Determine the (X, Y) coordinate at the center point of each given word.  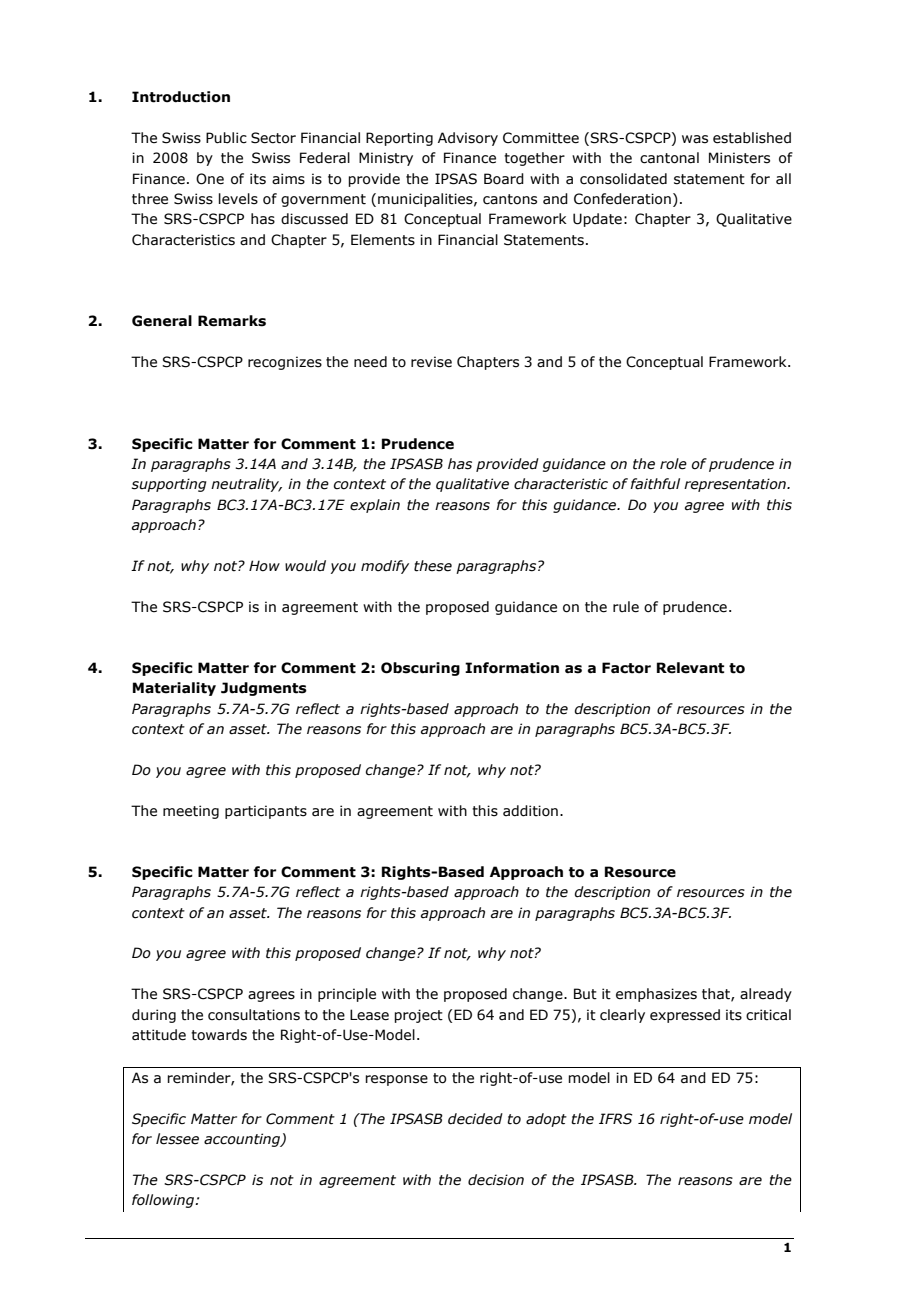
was (695, 139)
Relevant (690, 668)
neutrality (246, 485)
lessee (177, 1139)
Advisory (468, 139)
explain (375, 506)
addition (530, 811)
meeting (191, 812)
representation (736, 485)
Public (226, 138)
